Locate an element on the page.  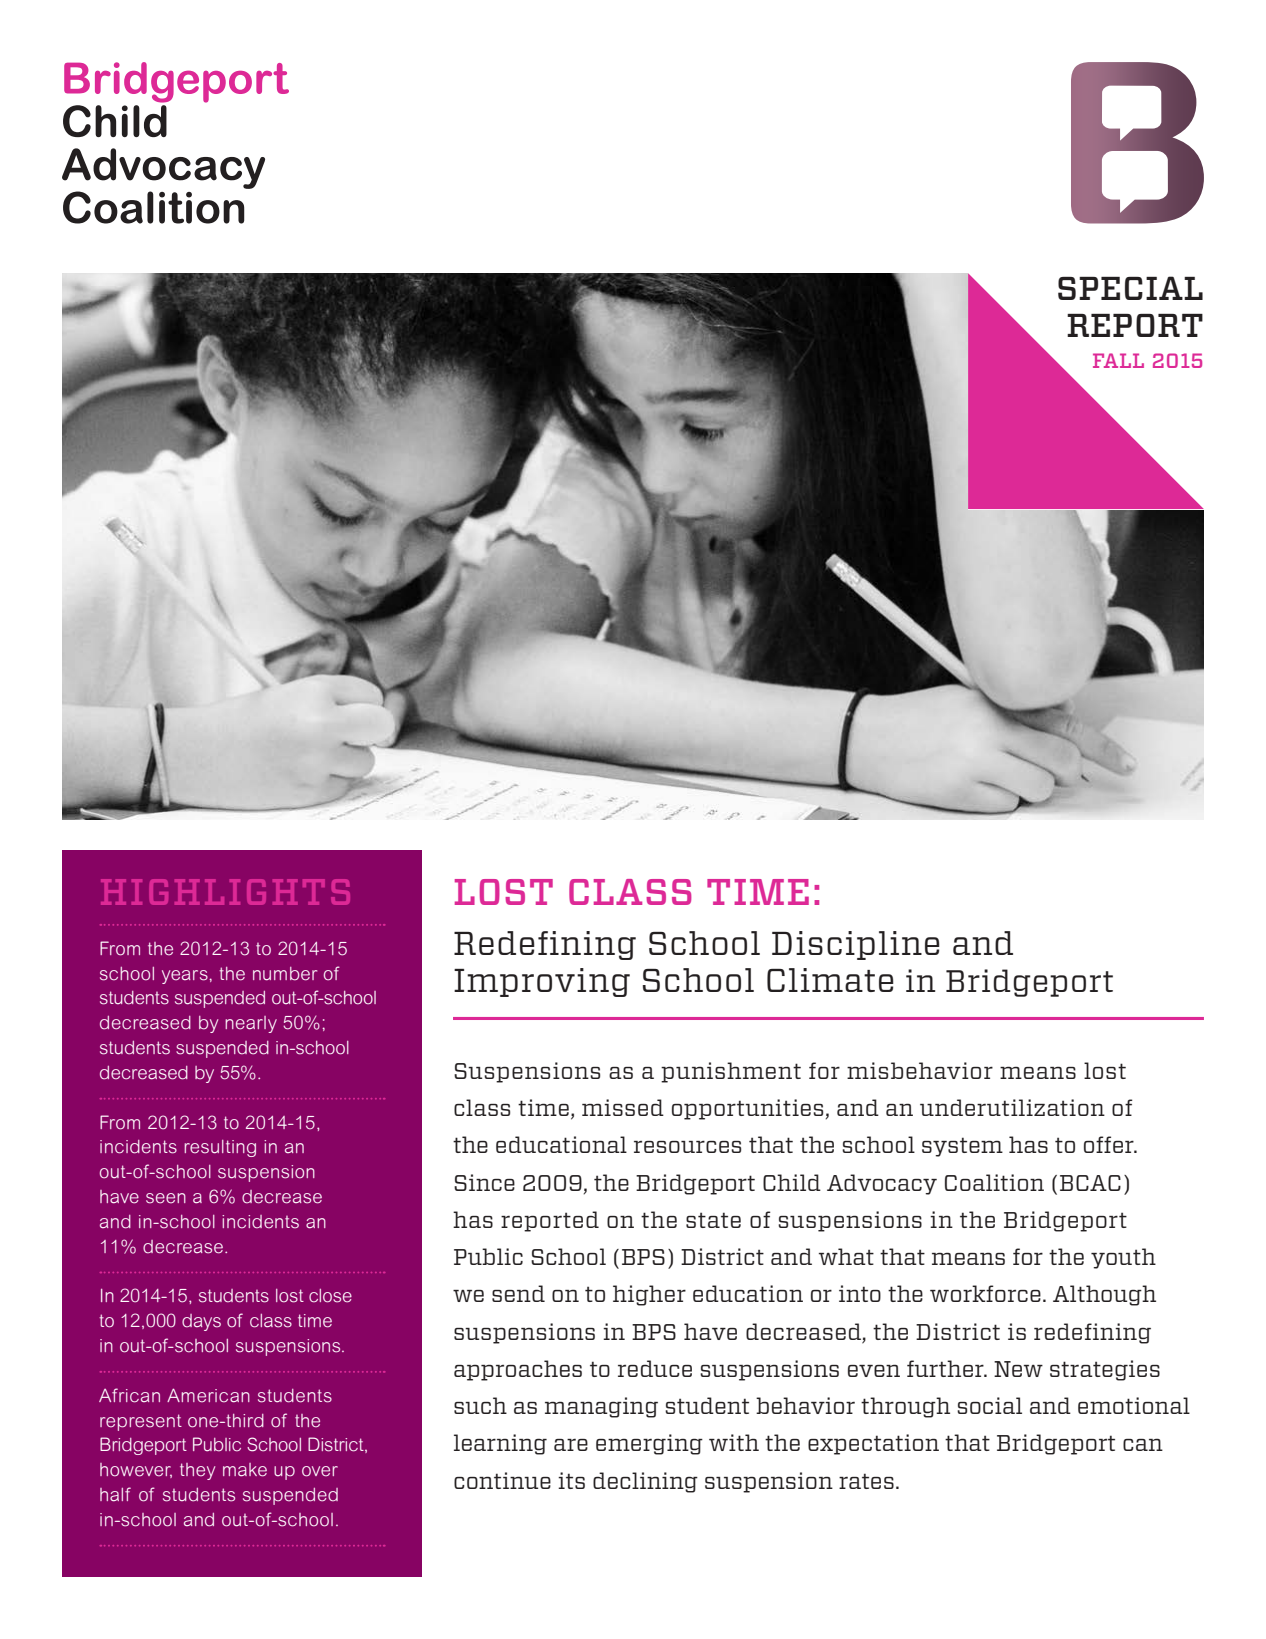
Discipline is located at coordinates (856, 945).
